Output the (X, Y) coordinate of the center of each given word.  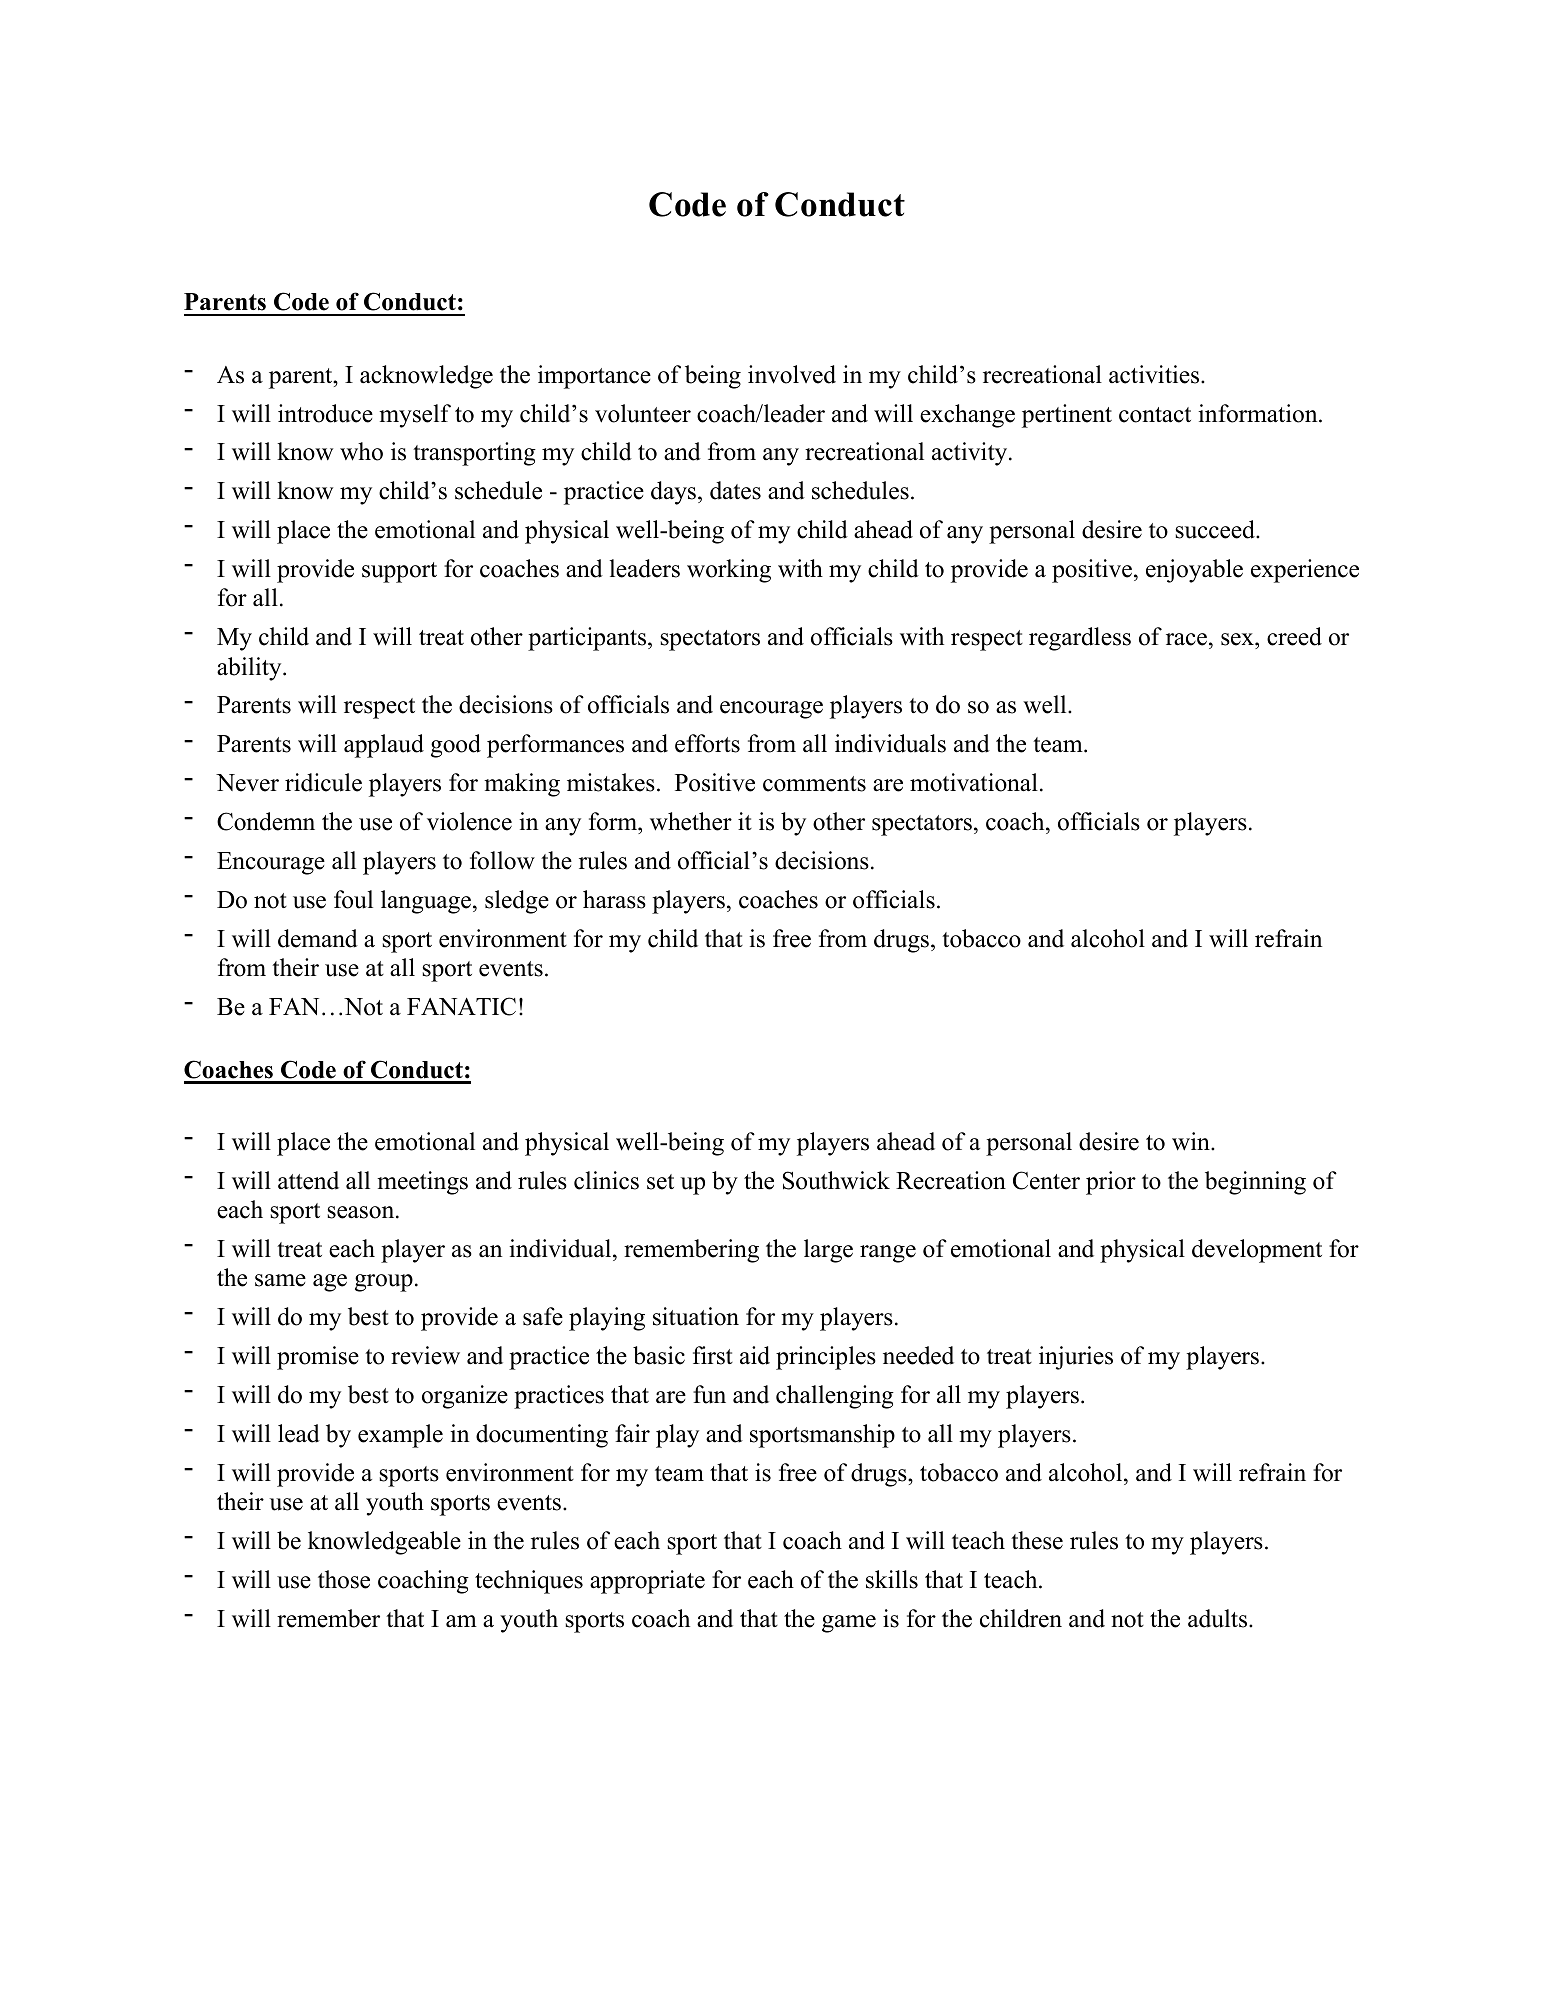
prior (1111, 1183)
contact (1155, 415)
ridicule (323, 782)
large (828, 1251)
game (849, 1624)
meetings (422, 1183)
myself (415, 416)
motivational (974, 782)
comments (814, 784)
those (344, 1579)
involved (792, 374)
